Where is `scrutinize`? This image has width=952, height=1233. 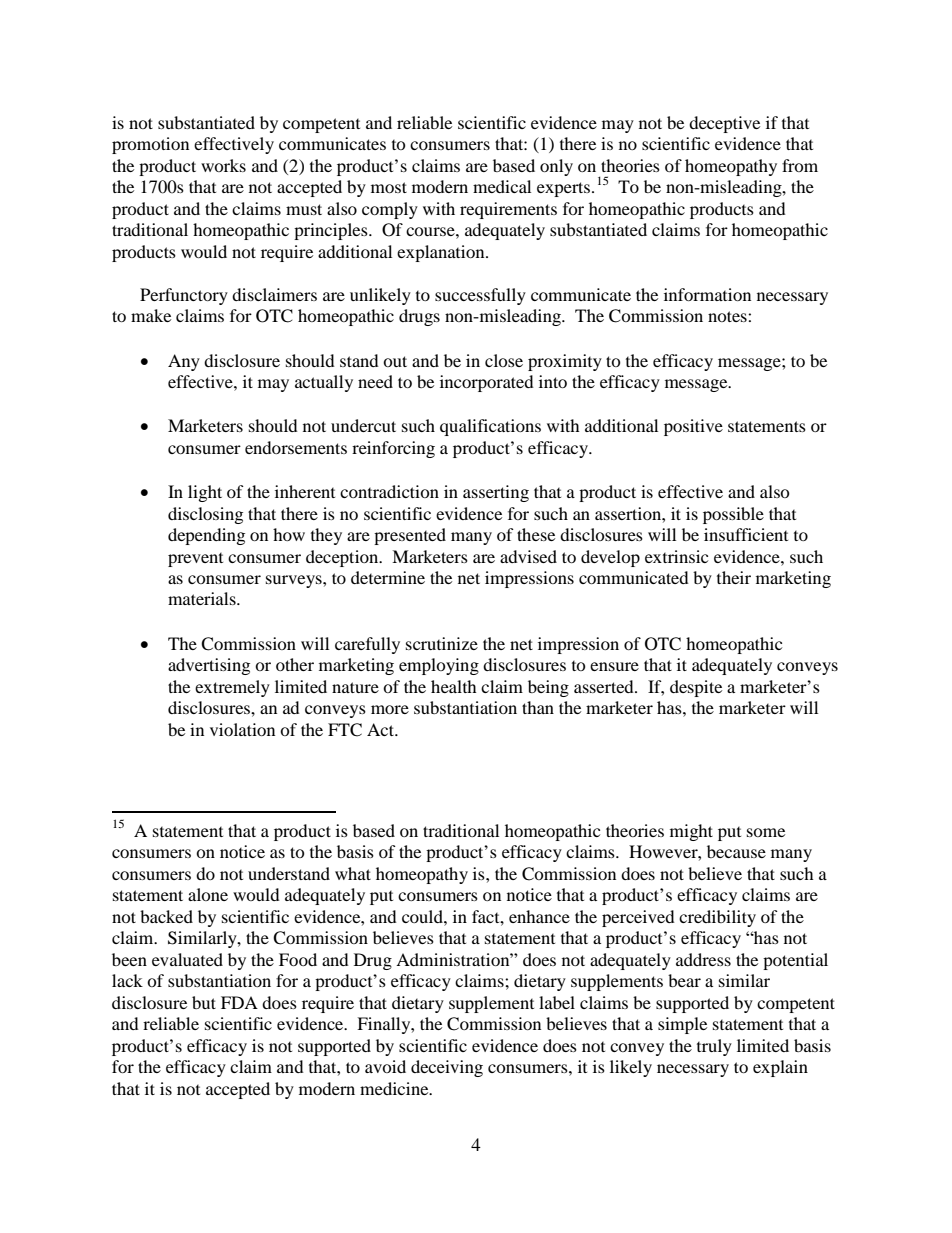 scrutinize is located at coordinates (442, 643).
